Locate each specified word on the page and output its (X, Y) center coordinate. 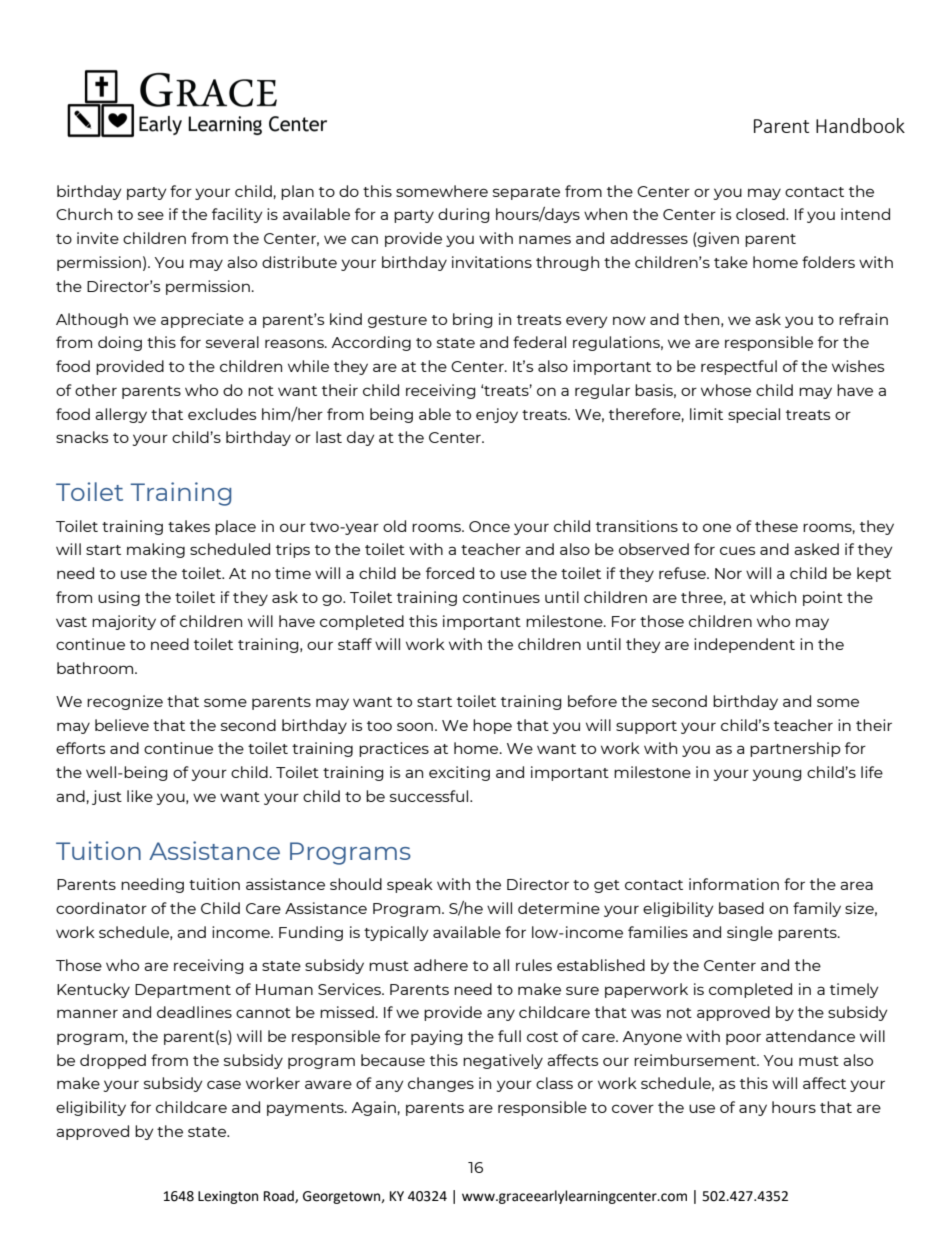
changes (441, 1084)
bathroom (96, 668)
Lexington (228, 1197)
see (151, 215)
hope (492, 726)
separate (526, 193)
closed (761, 214)
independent (744, 645)
